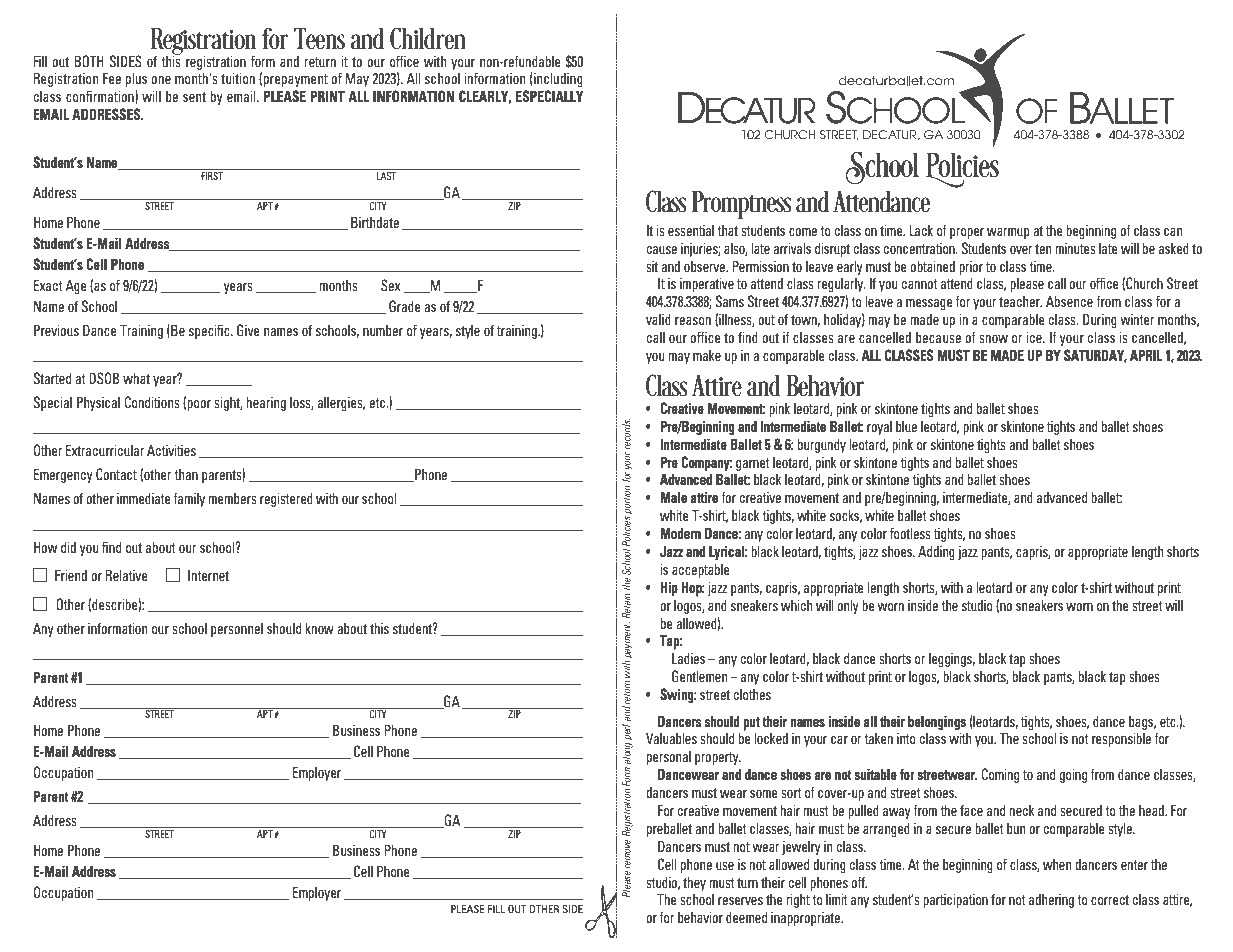 Image resolution: width=1233 pixels, height=952 pixels. Describe the element at coordinates (136, 79) in the screenshot. I see `plus` at that location.
